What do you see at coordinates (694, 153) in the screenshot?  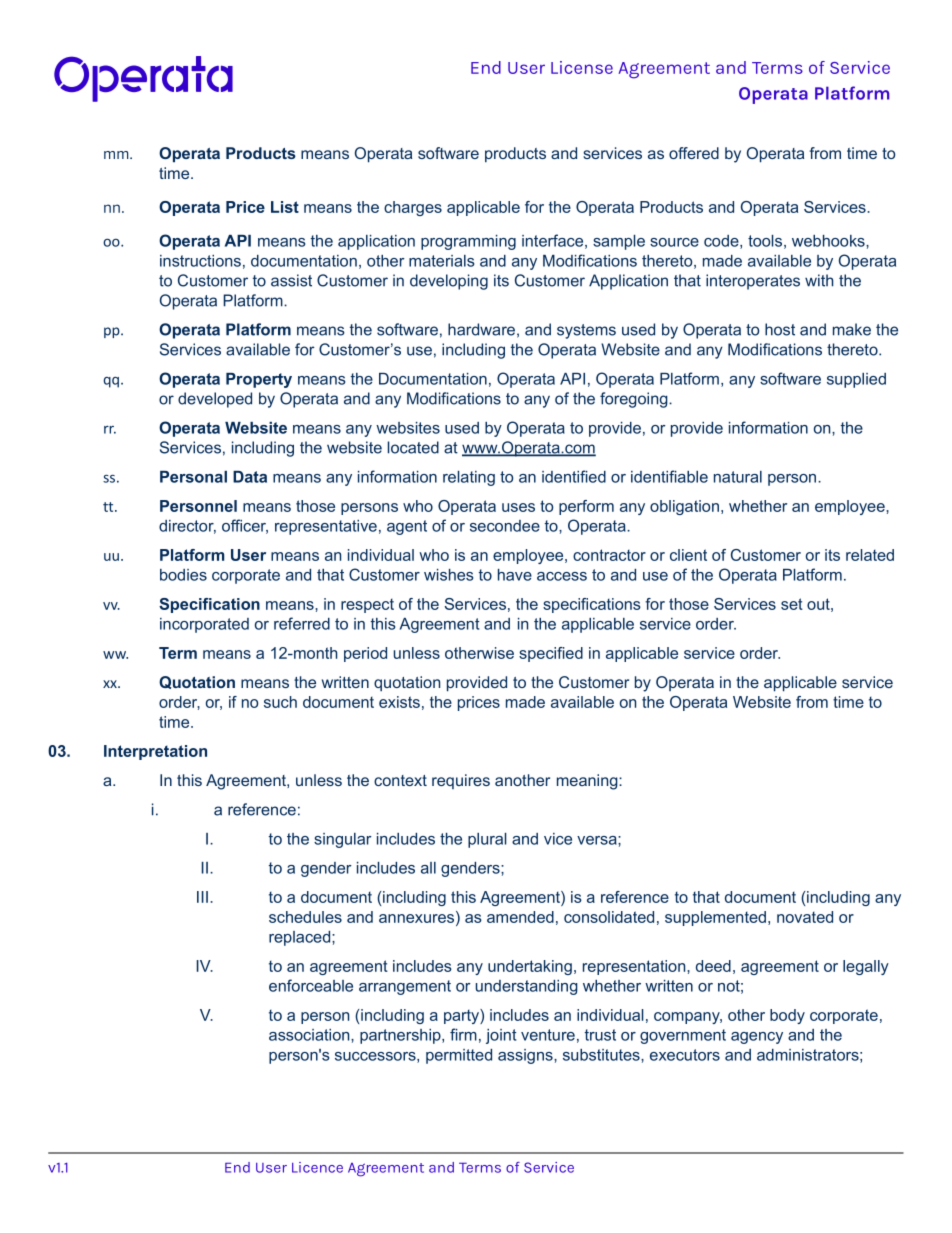 I see `offered` at bounding box center [694, 153].
